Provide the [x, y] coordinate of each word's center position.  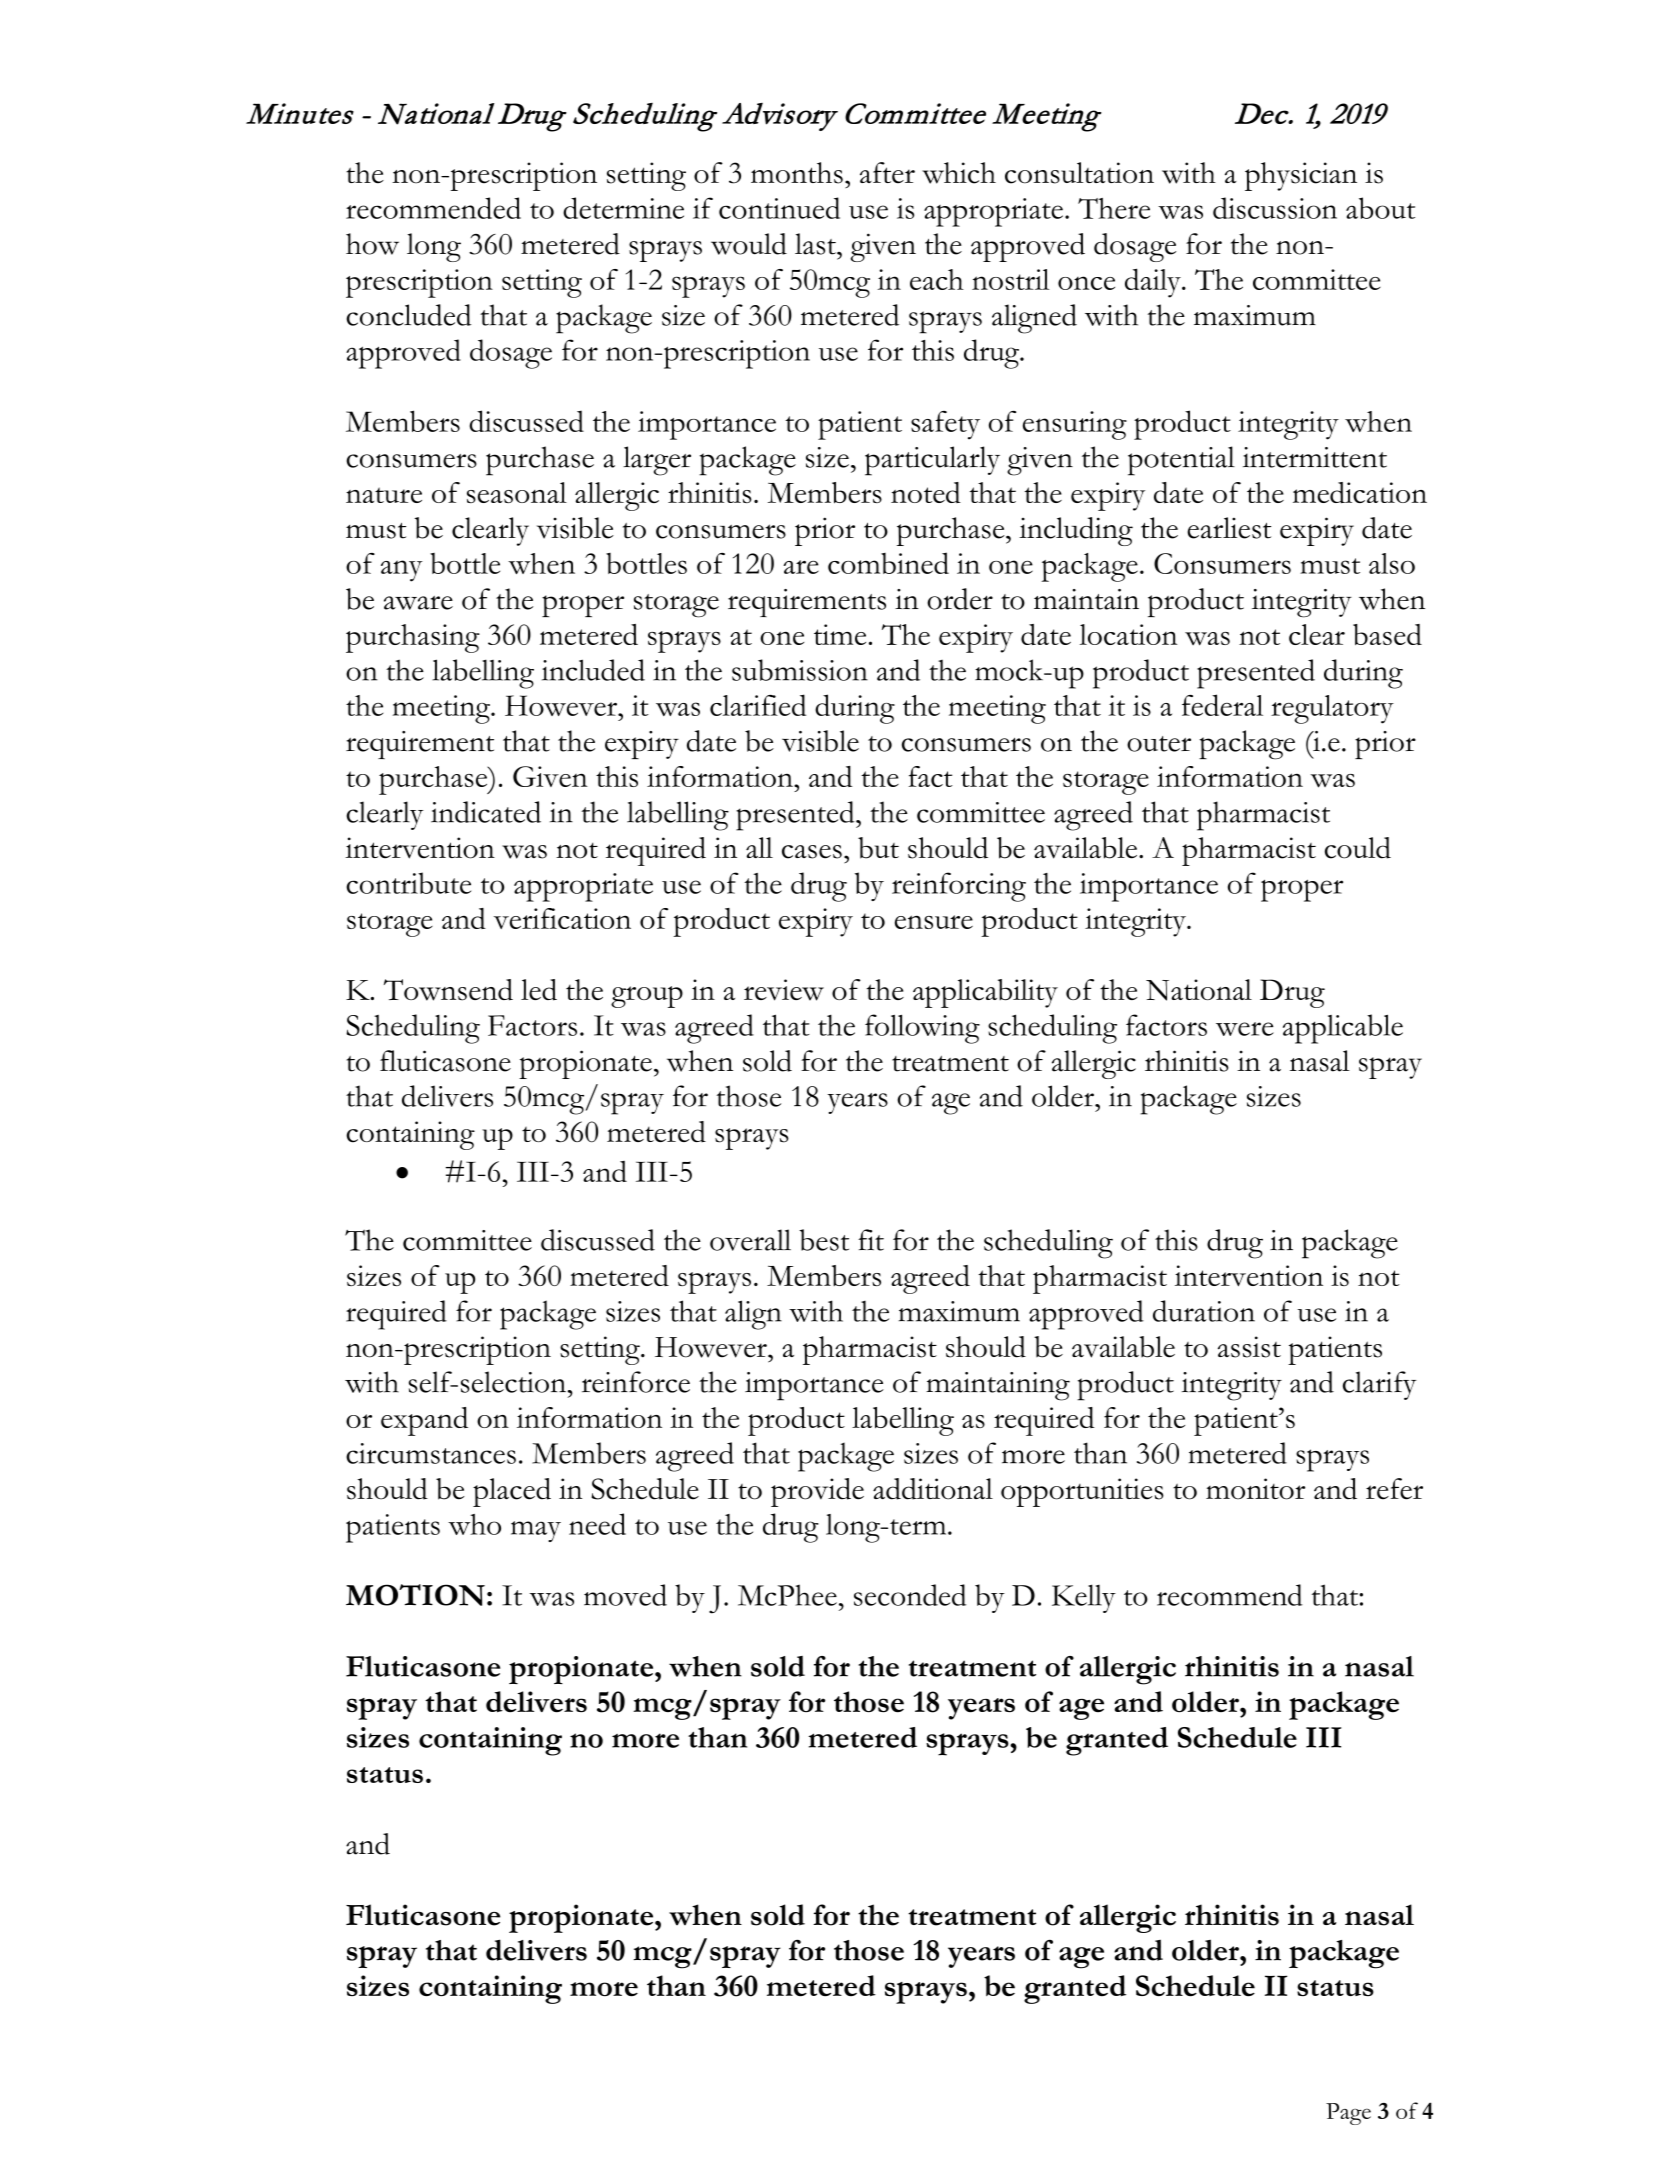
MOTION [415, 1595]
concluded [409, 315]
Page [1348, 2114]
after [887, 173]
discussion [1275, 208]
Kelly [1084, 1598]
